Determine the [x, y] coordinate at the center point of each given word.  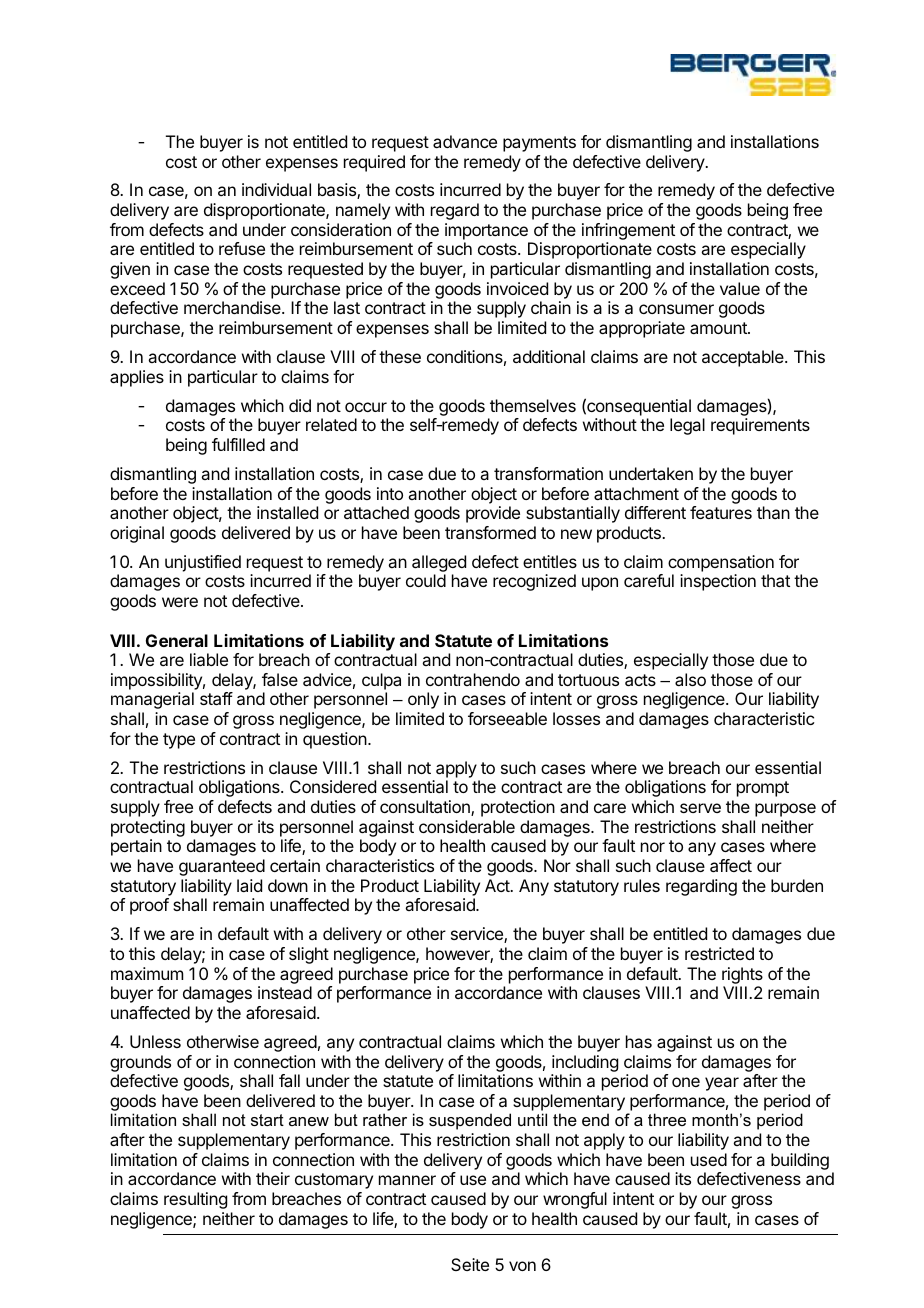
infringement [628, 231]
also [690, 679]
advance [465, 141]
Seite [470, 1264]
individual [276, 189]
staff [216, 698]
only [423, 700]
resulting [195, 1200]
